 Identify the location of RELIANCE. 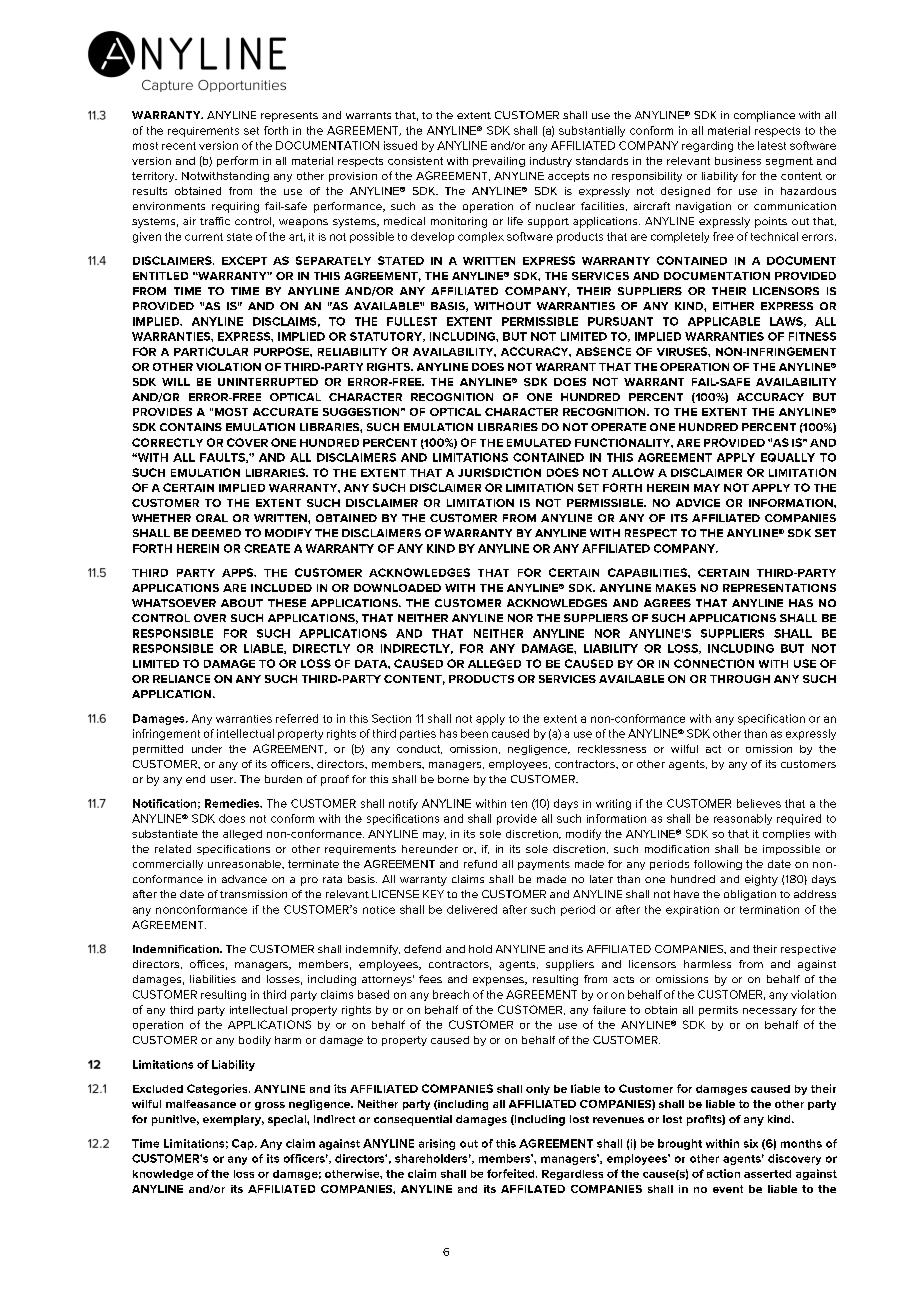
(181, 679).
